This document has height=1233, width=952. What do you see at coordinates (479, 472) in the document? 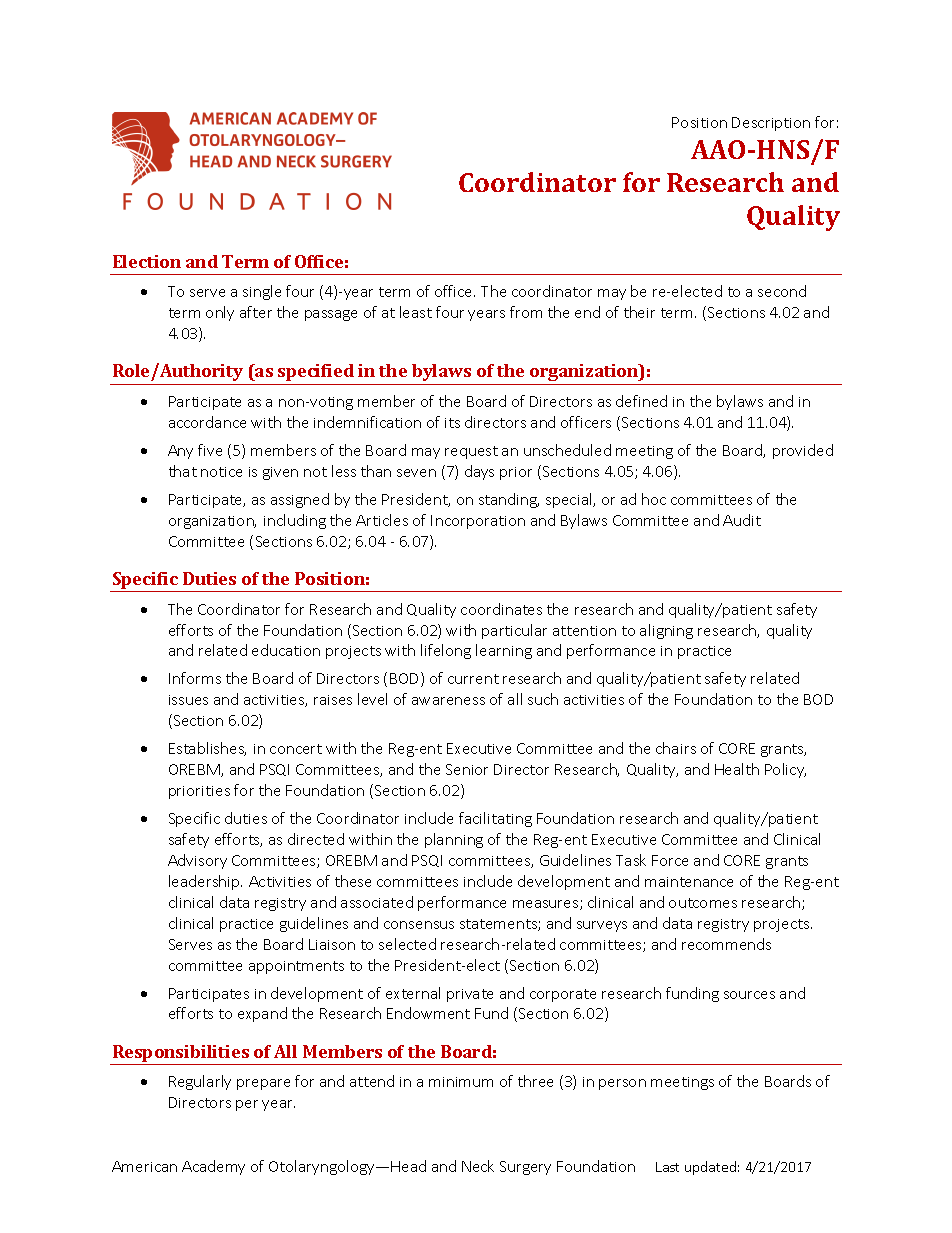
I see `days` at bounding box center [479, 472].
